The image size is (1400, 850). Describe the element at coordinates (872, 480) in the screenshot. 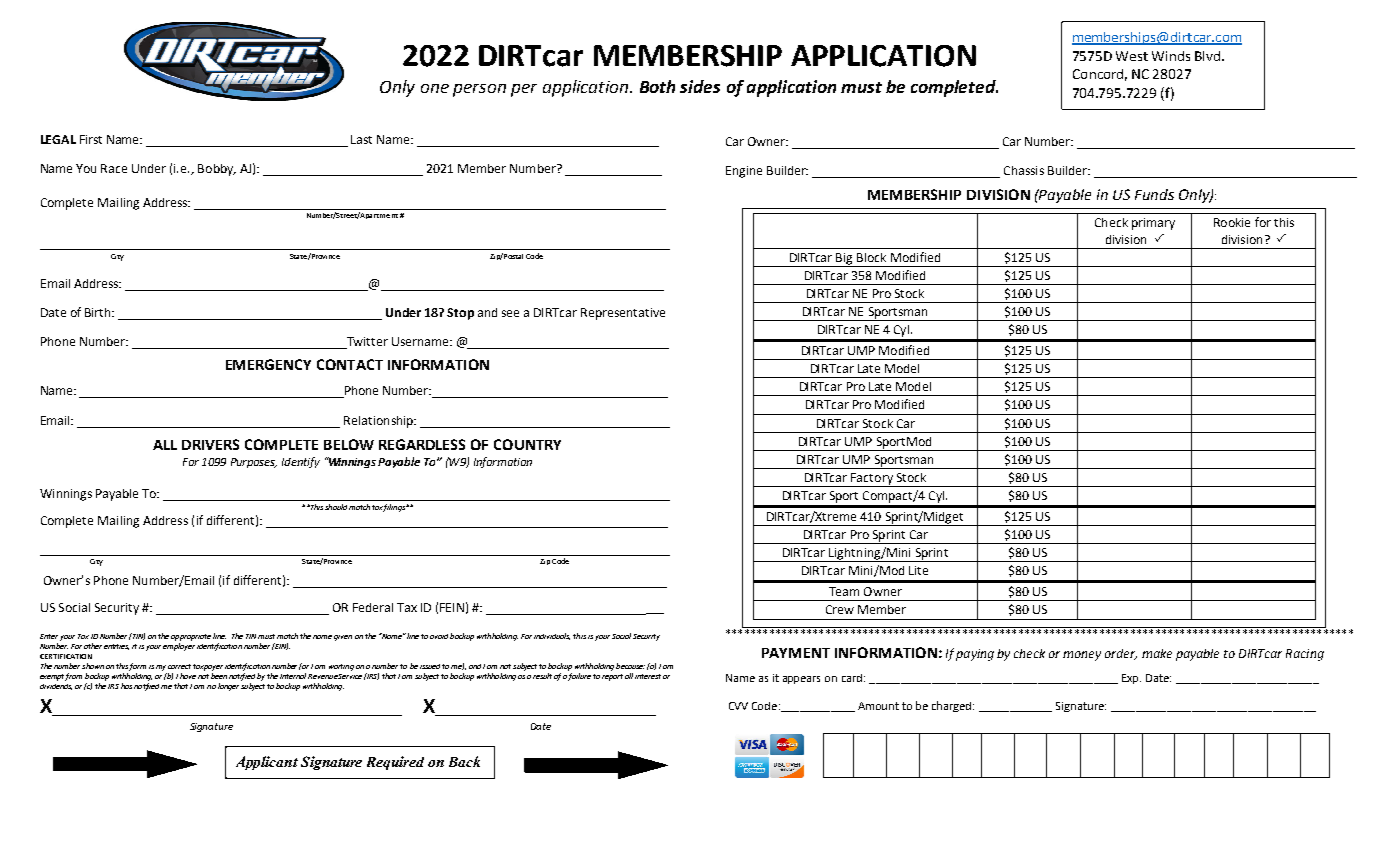

I see `Factory` at that location.
